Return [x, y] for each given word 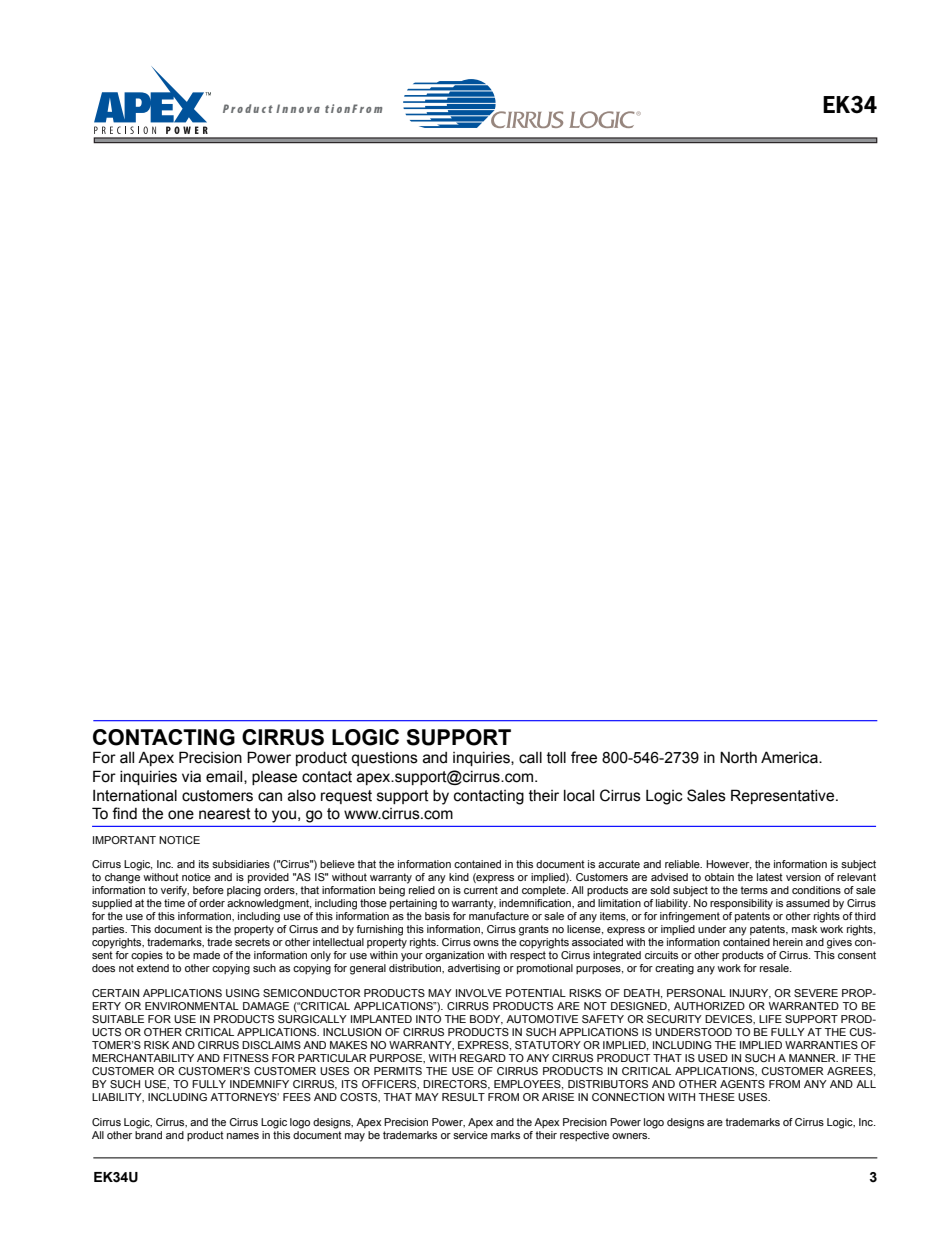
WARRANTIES [821, 1045]
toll [556, 758]
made [206, 955]
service [470, 1135]
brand [148, 1133]
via [191, 777]
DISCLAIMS [271, 1045]
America [790, 757]
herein [788, 942]
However [728, 865]
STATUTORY [548, 1045]
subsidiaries [241, 864]
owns [486, 943]
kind [459, 877]
